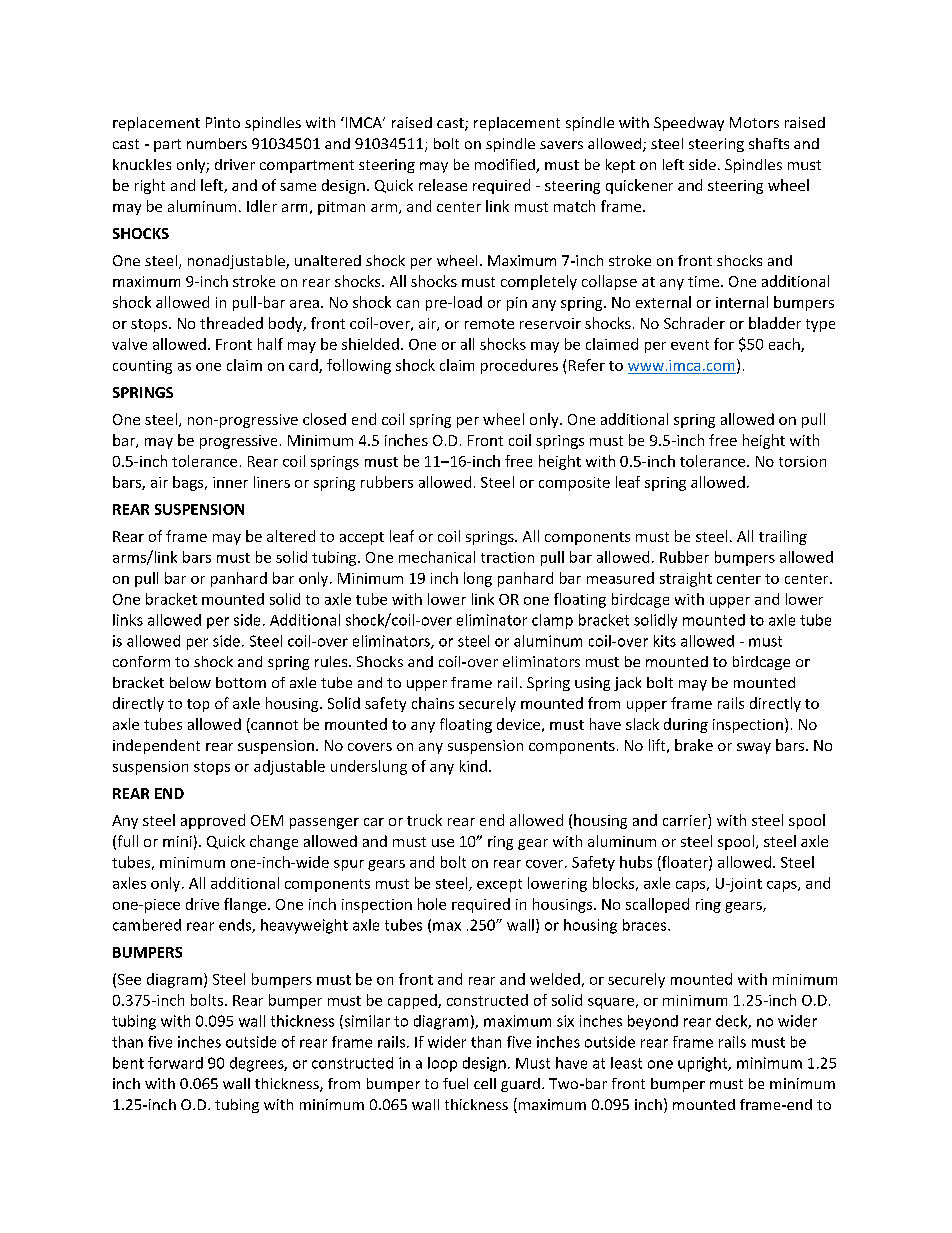 This screenshot has height=1233, width=952. I want to click on loop, so click(442, 1064).
